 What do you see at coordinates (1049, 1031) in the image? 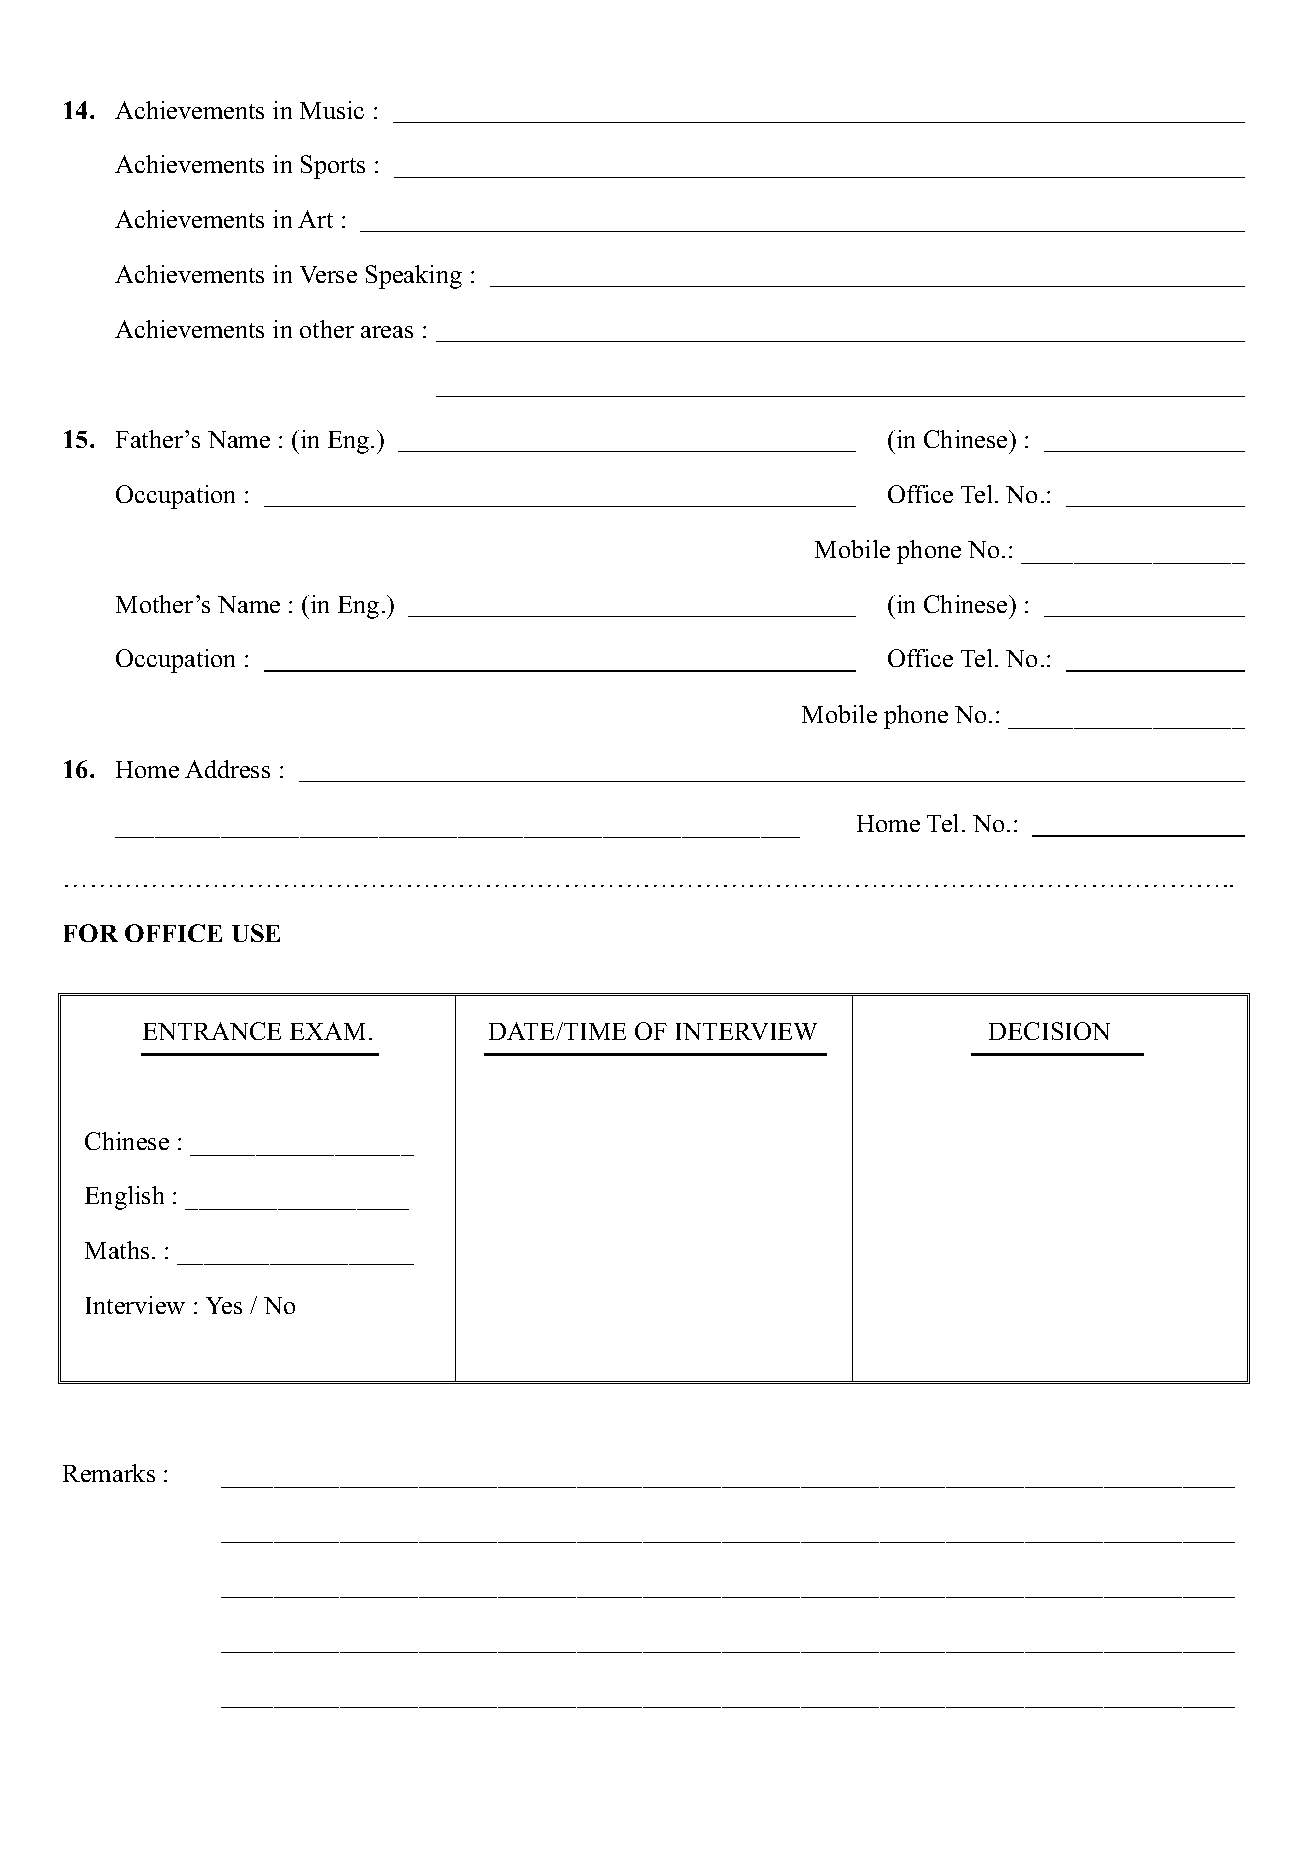
I see `DECISION` at bounding box center [1049, 1031].
